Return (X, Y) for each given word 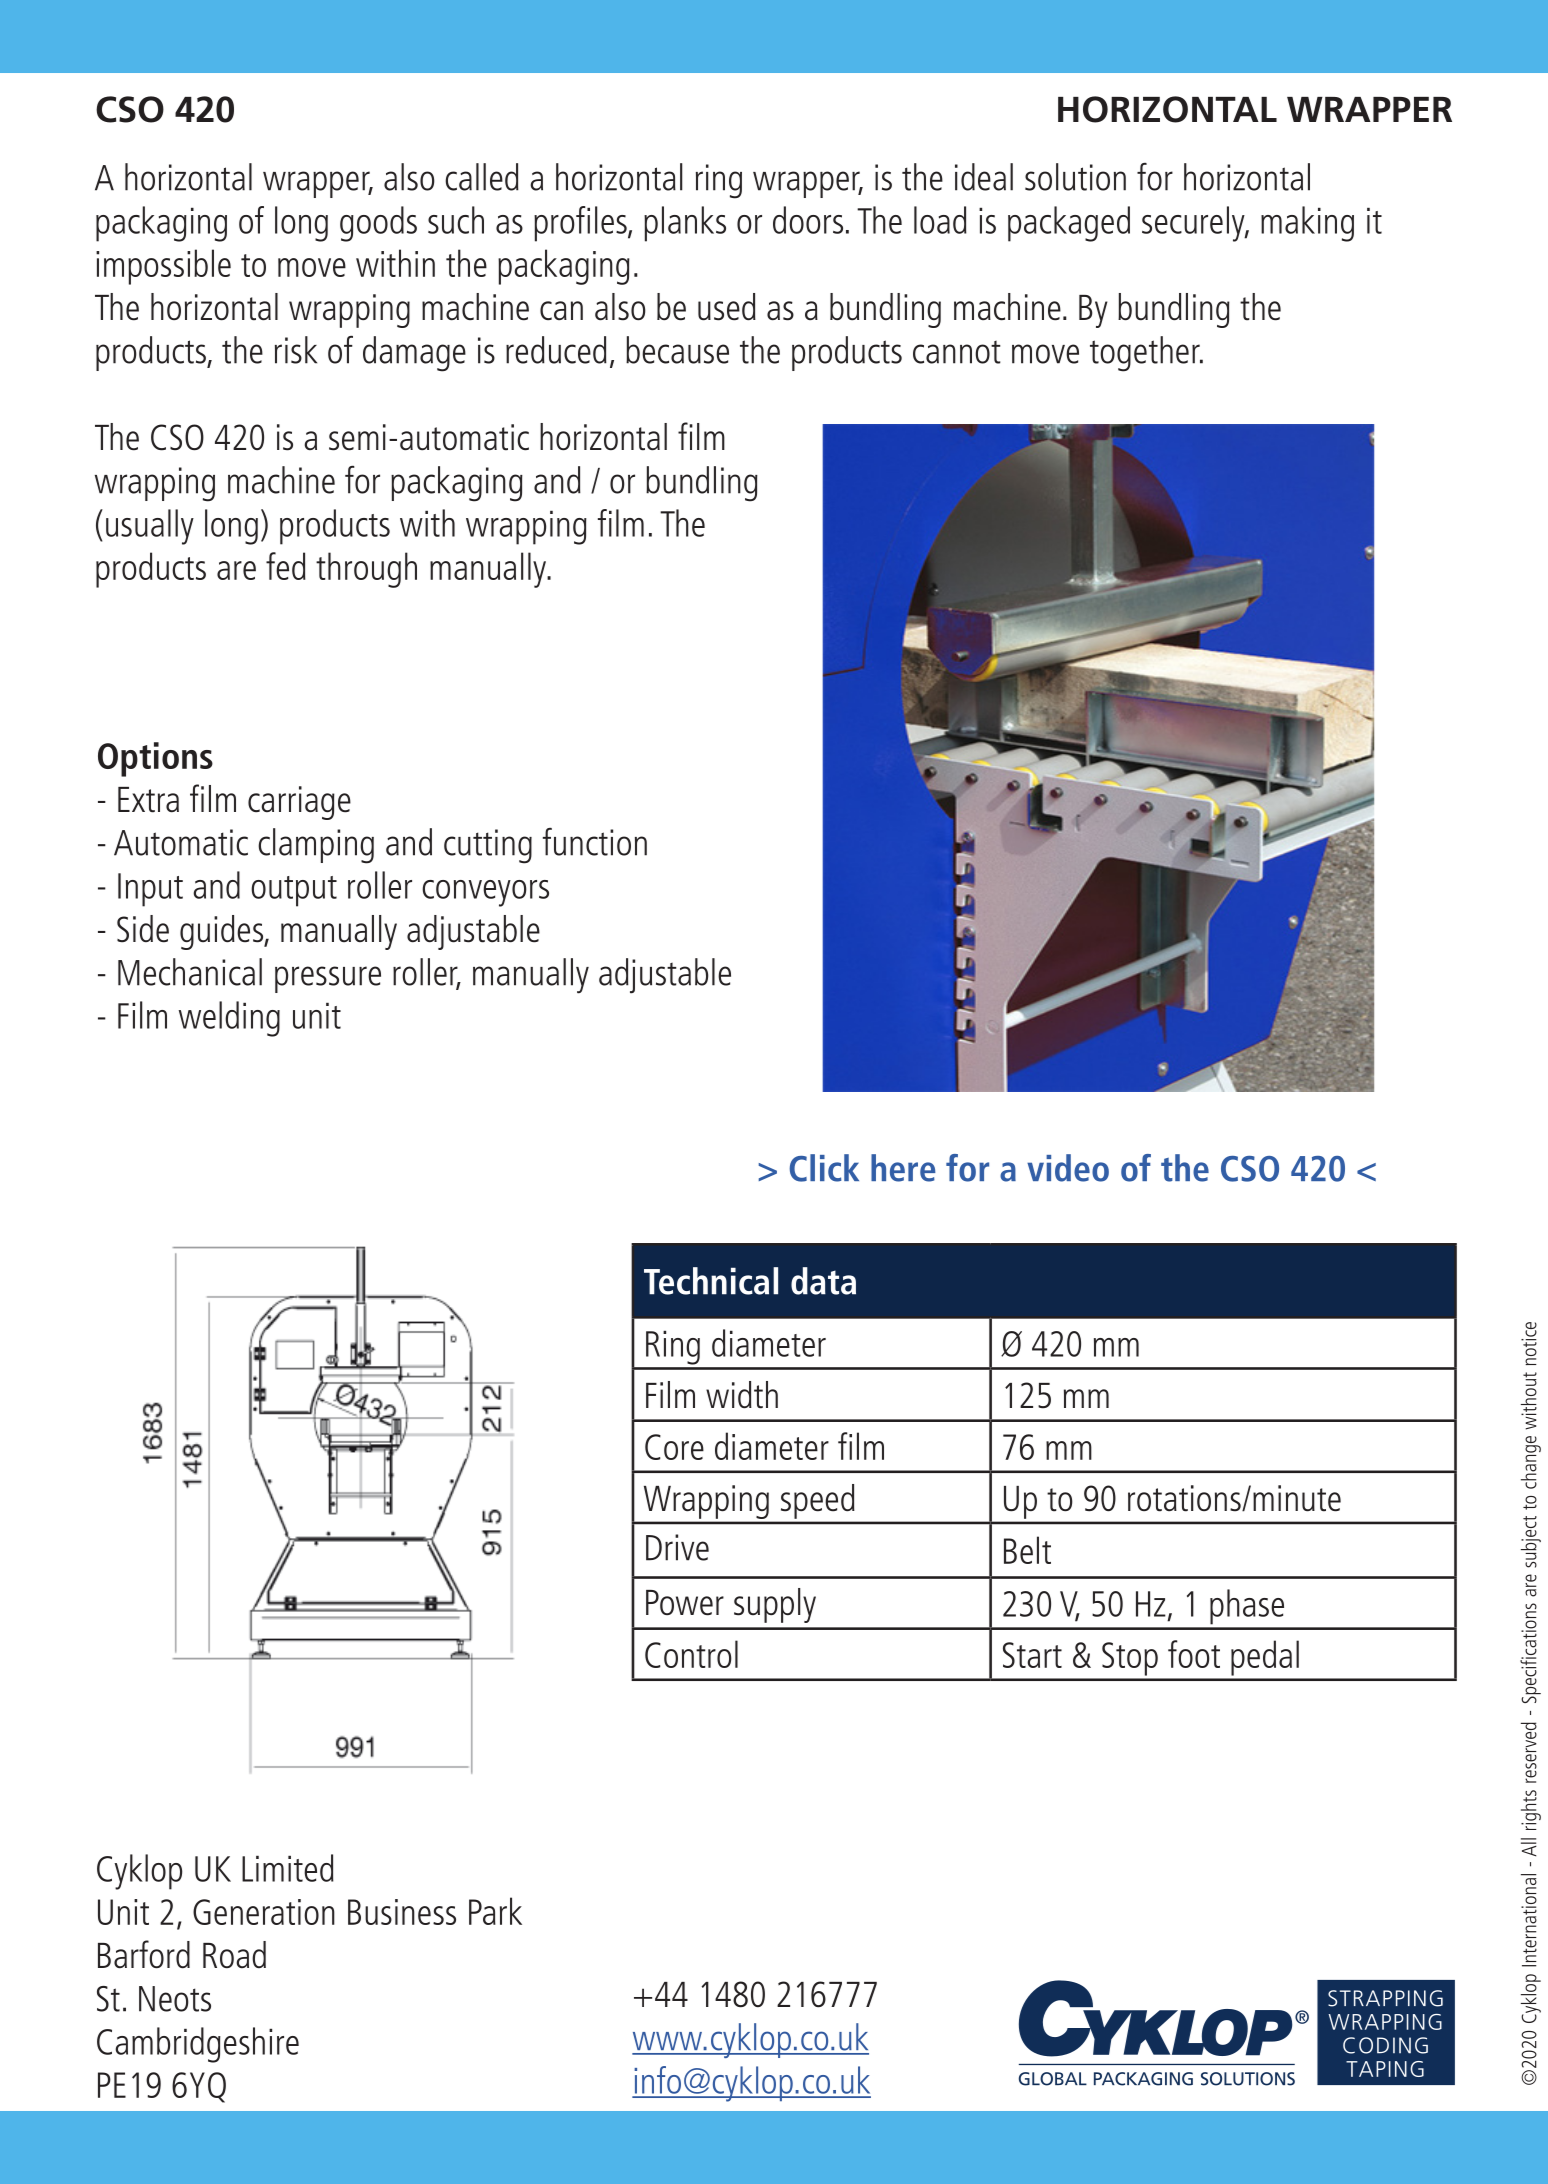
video (1068, 1168)
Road (234, 1954)
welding (229, 1019)
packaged (1069, 224)
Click (824, 1168)
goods (378, 224)
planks (685, 224)
